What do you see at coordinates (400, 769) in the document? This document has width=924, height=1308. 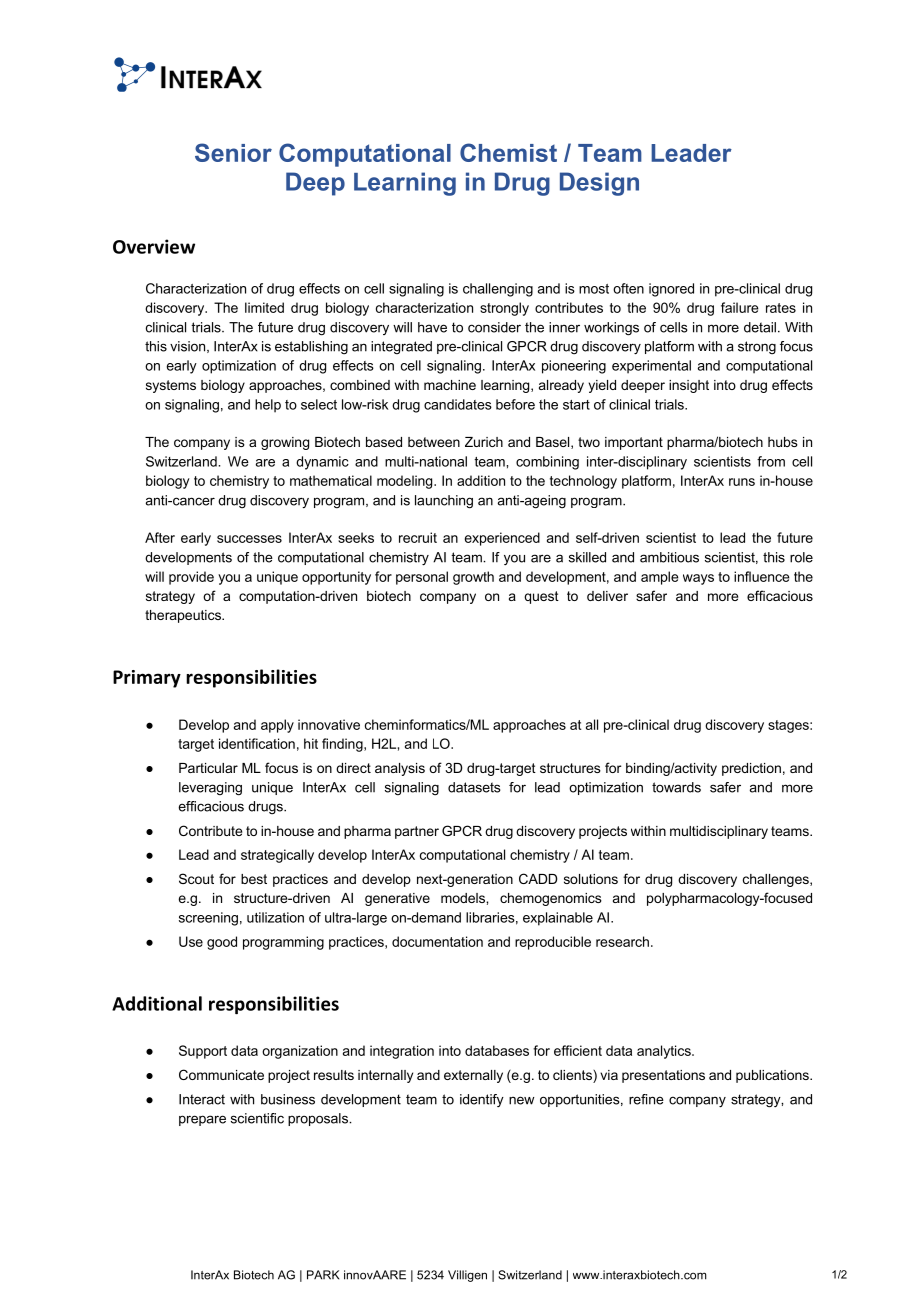 I see `analysis` at bounding box center [400, 769].
